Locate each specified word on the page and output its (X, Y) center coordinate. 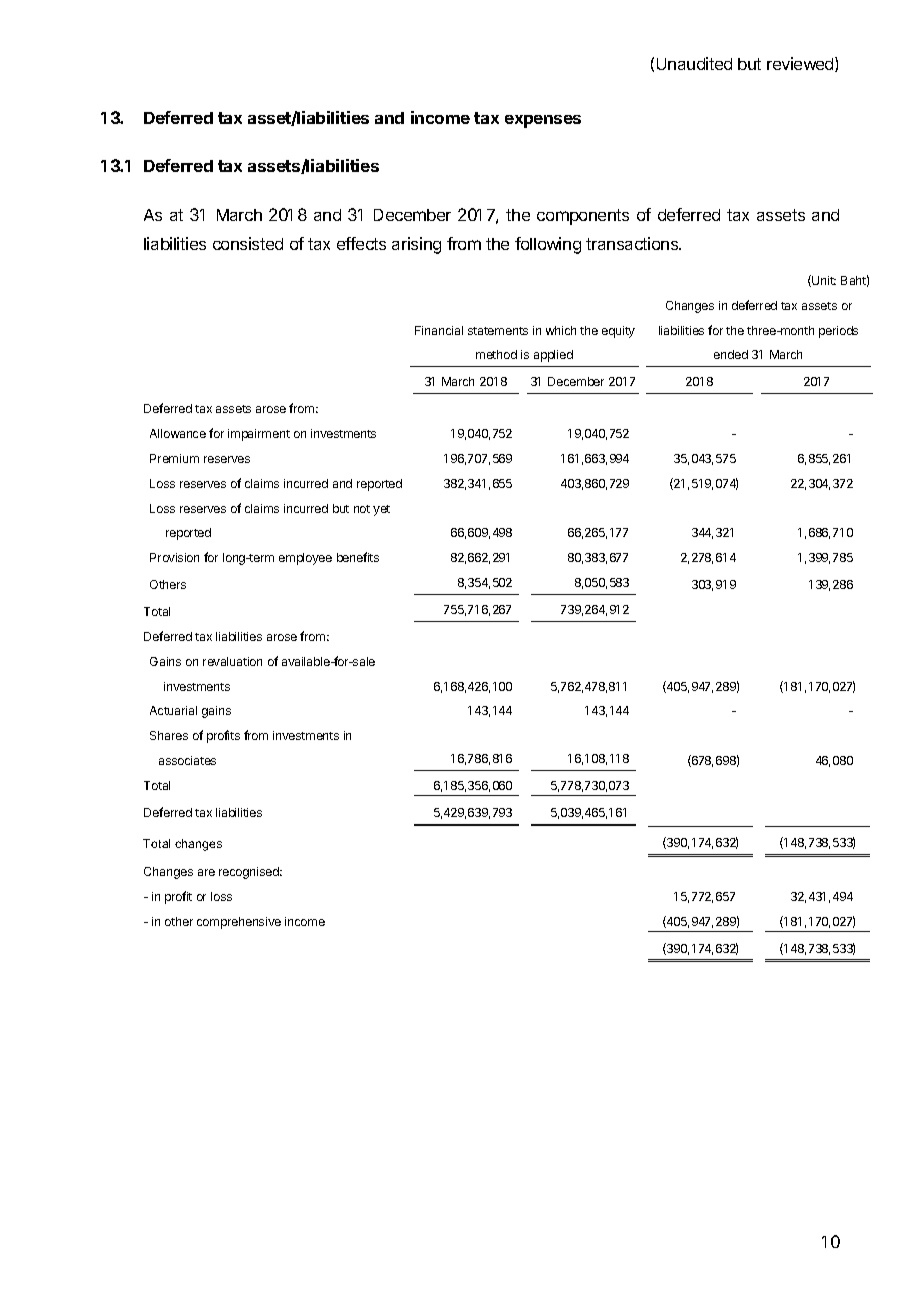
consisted (248, 243)
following (548, 245)
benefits (358, 557)
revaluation (232, 661)
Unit (823, 281)
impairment (259, 435)
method (496, 354)
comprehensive (239, 923)
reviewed (801, 64)
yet (381, 510)
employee (305, 559)
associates (187, 760)
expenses (543, 121)
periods (838, 332)
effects (361, 243)
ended (731, 354)
